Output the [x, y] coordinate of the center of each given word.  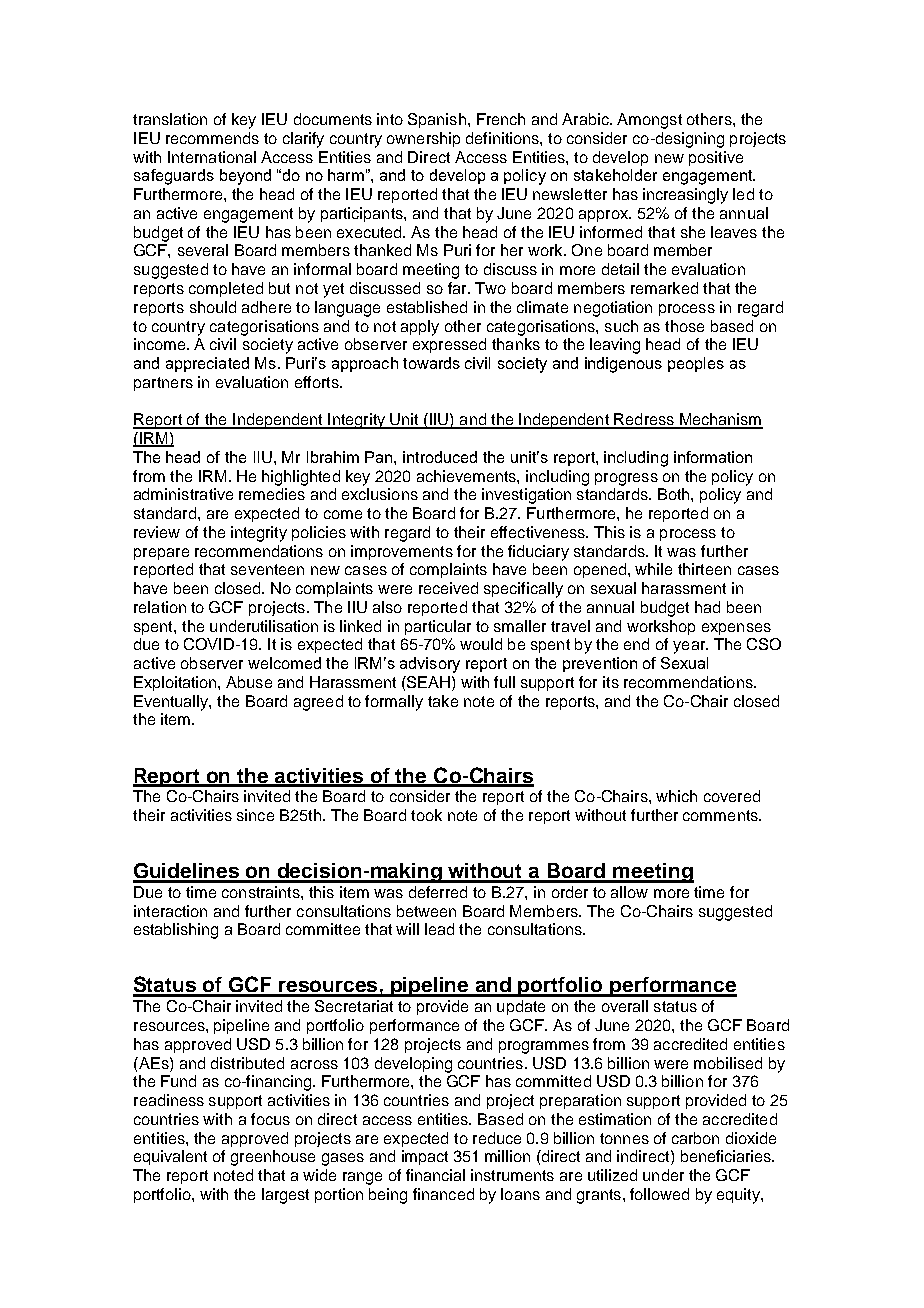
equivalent [170, 1157]
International [212, 157]
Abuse [249, 682]
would [481, 644]
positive [716, 158]
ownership [423, 139]
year [690, 647]
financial [435, 1175]
